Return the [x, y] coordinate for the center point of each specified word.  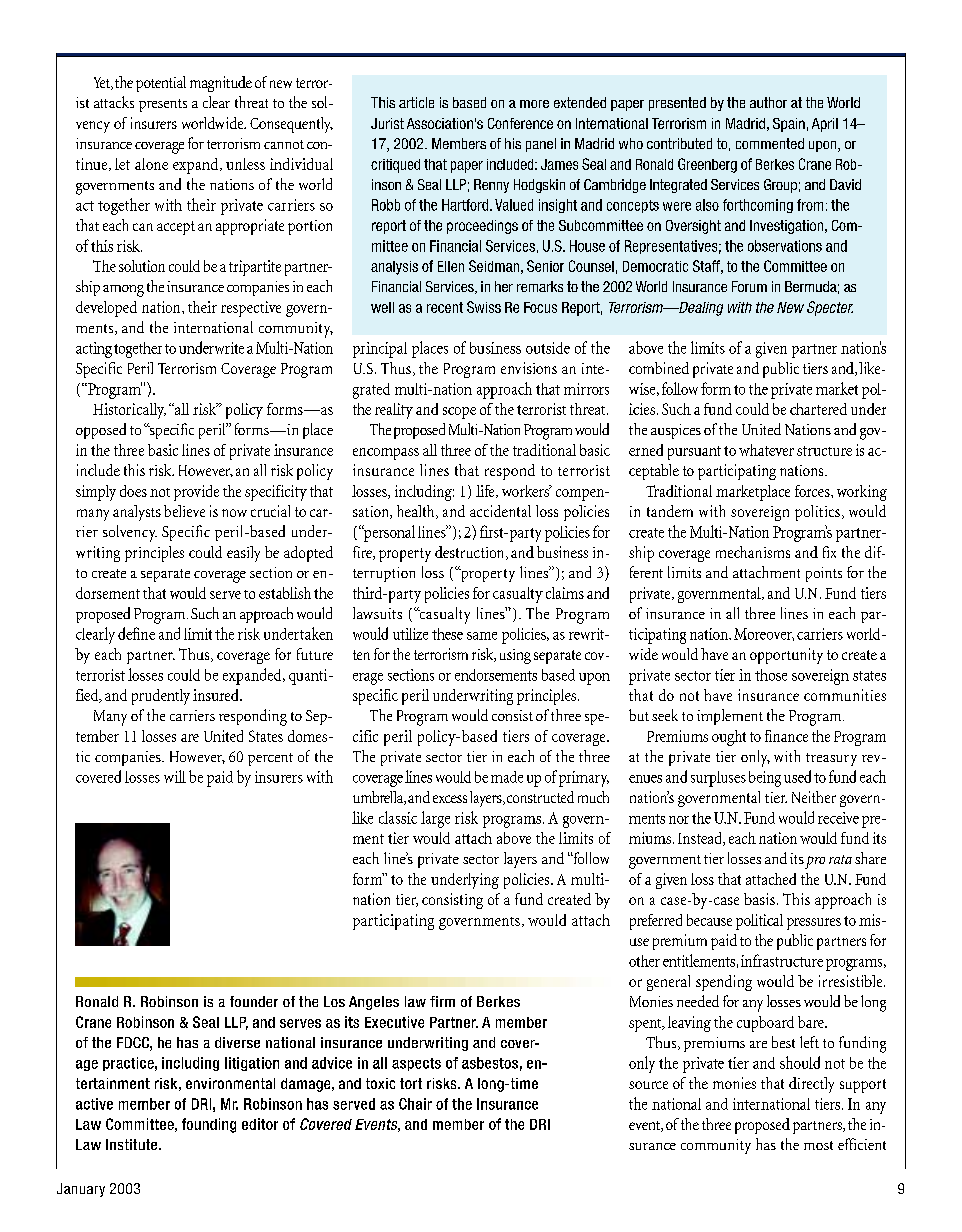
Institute [133, 1144]
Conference [520, 123]
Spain [789, 125]
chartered [818, 409]
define [136, 633]
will [175, 776]
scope [459, 413]
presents [163, 105]
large [435, 819]
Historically [129, 411]
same [482, 636]
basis [759, 899]
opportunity [786, 656]
